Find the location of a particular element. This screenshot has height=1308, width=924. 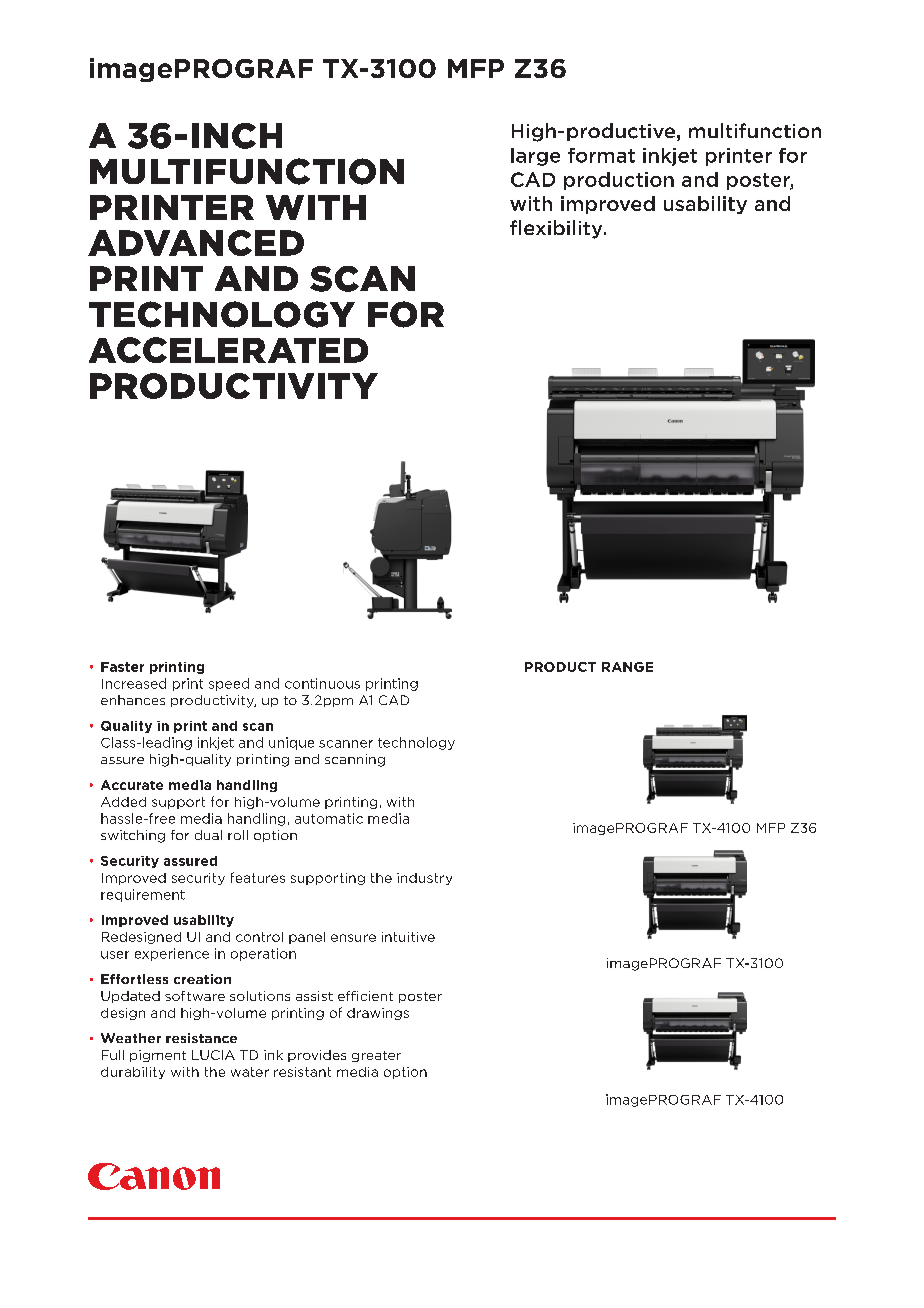

ACCELERATED is located at coordinates (228, 350).
